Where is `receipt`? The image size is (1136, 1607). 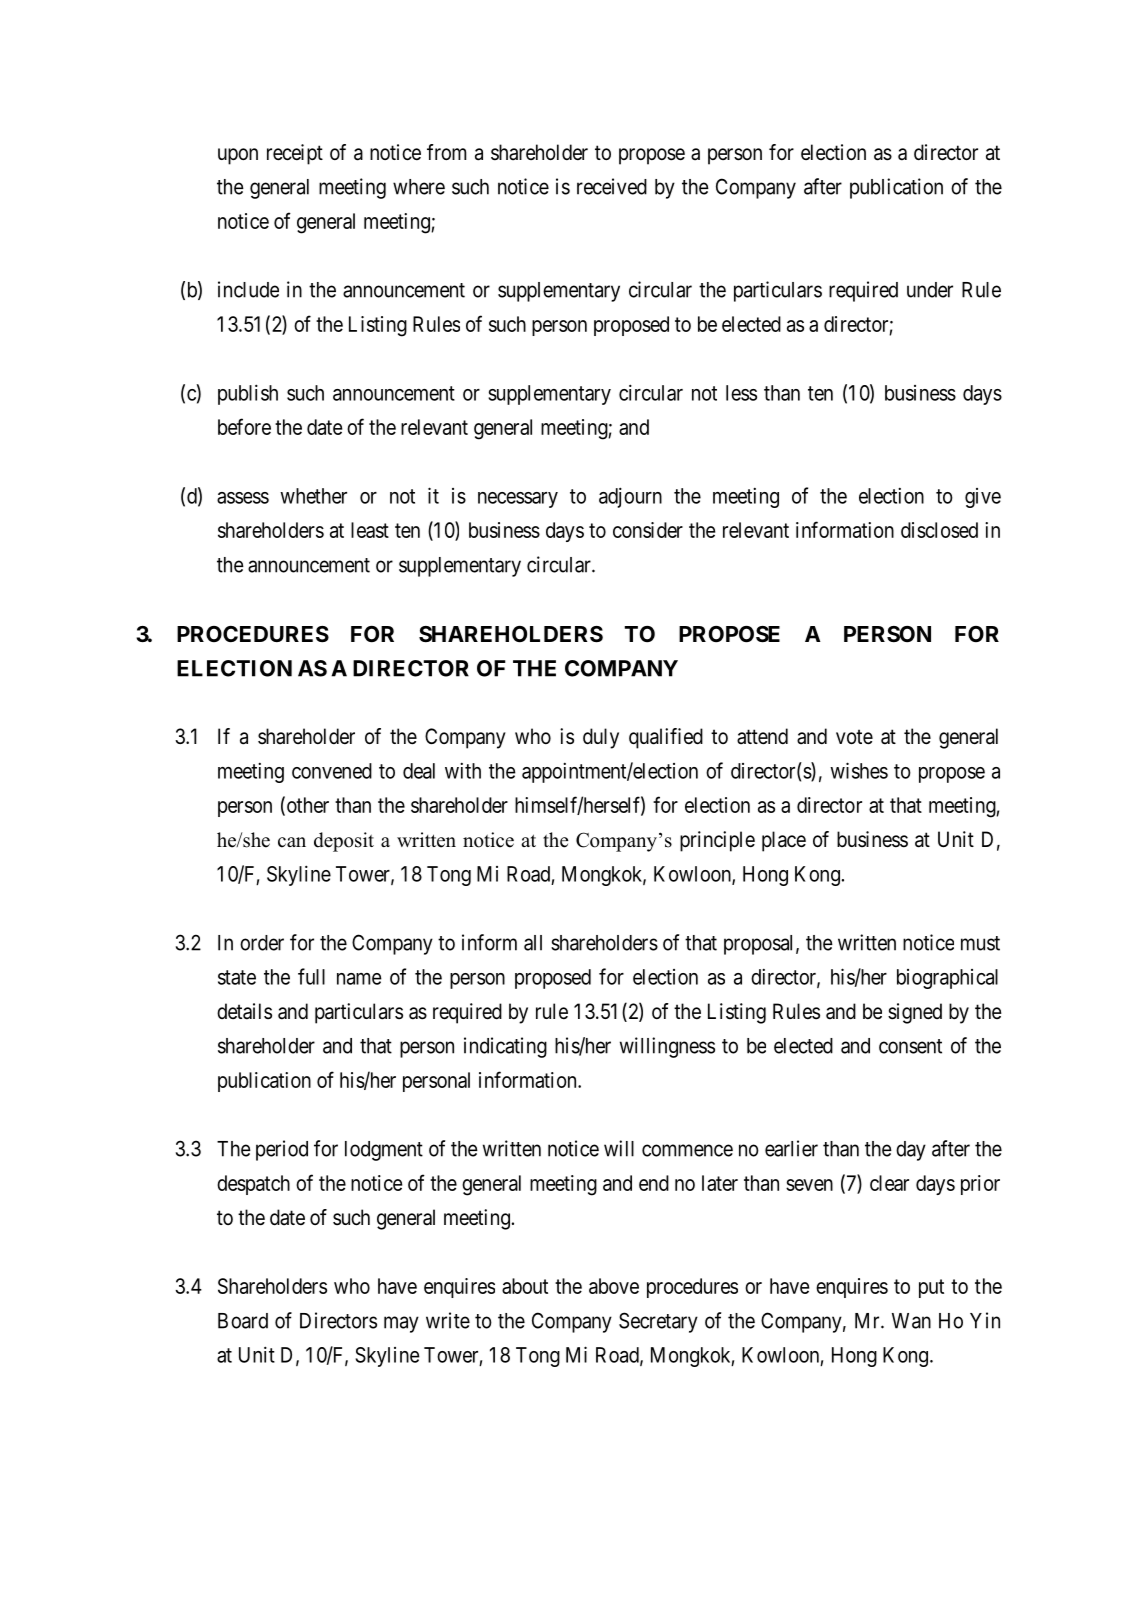
receipt is located at coordinates (295, 154).
